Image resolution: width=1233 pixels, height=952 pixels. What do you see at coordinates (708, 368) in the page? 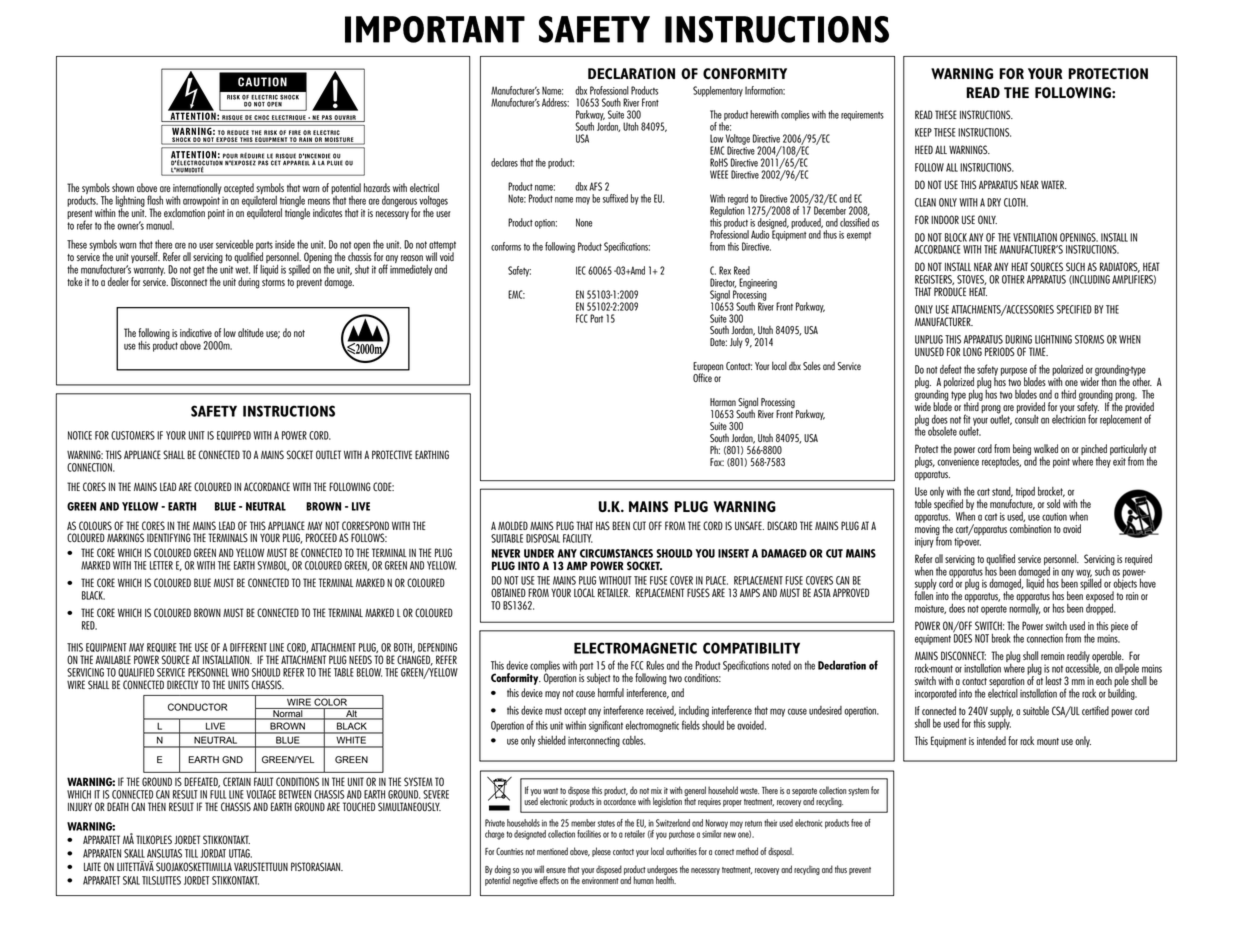
I see `European` at bounding box center [708, 368].
